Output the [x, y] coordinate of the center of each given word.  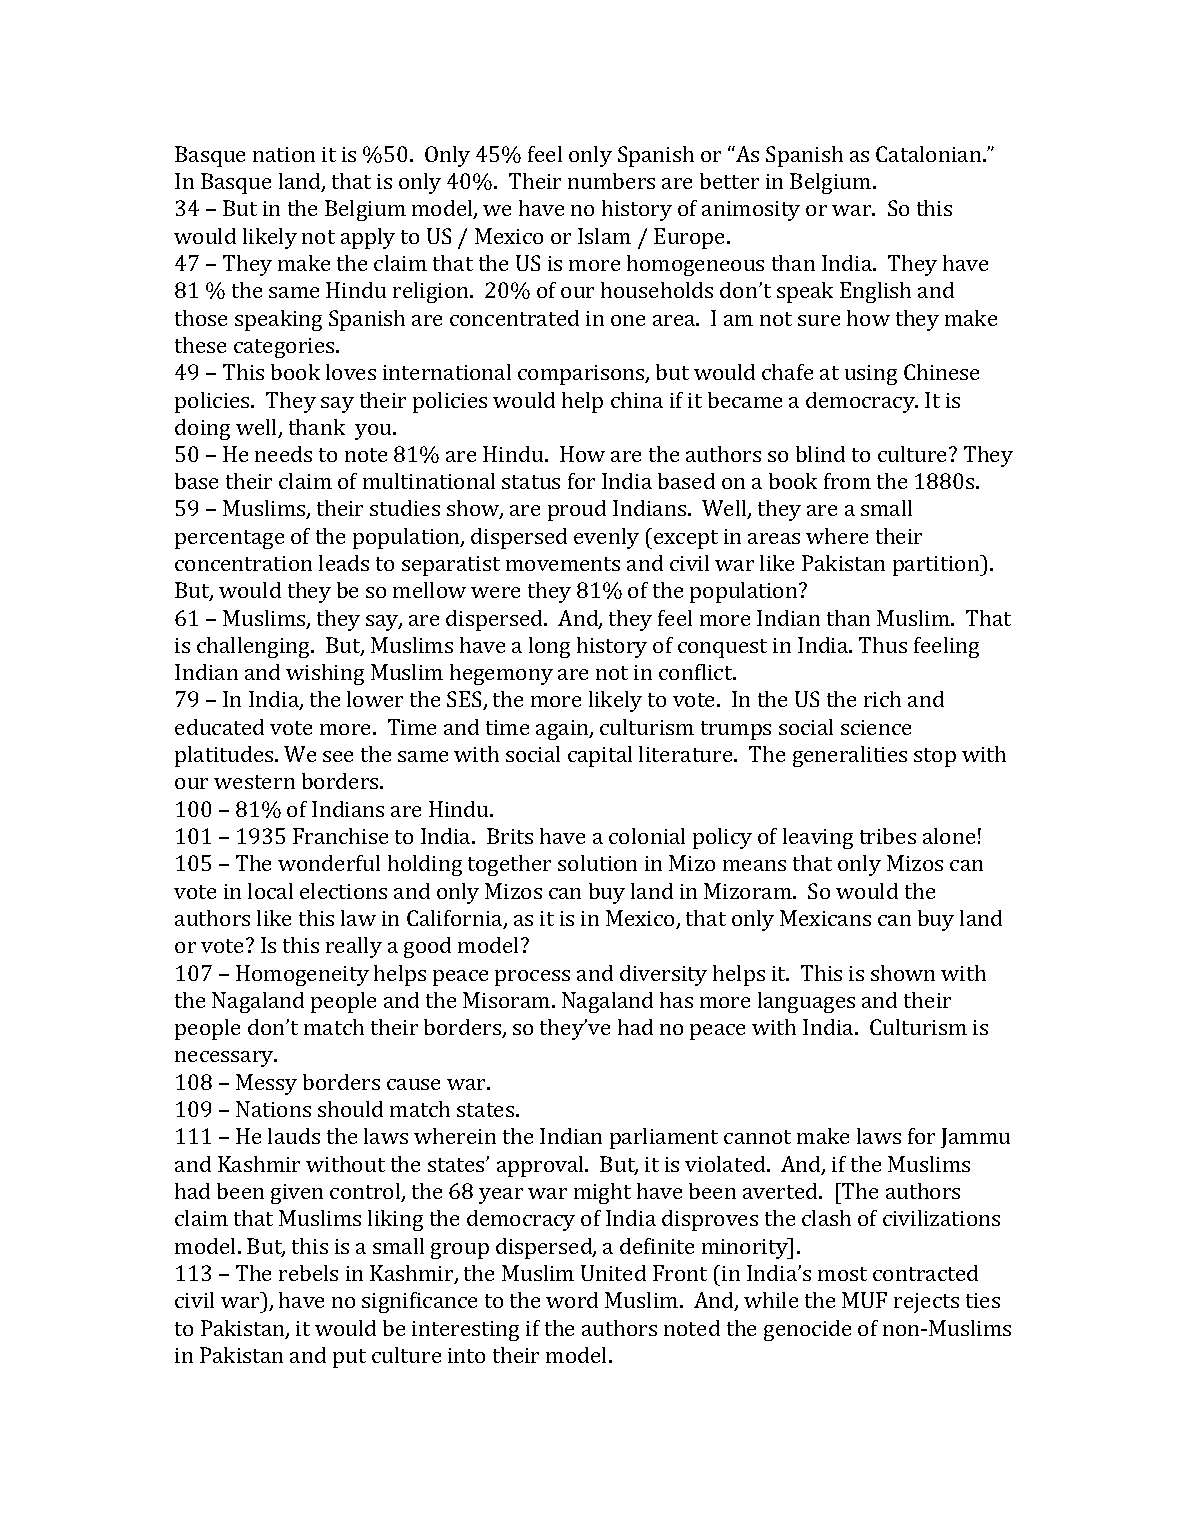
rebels [308, 1273]
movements [563, 564]
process [532, 978]
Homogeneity [302, 975]
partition [937, 565]
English [875, 292]
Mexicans [825, 918]
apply [368, 238]
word [572, 1300]
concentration [243, 563]
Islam [604, 236]
